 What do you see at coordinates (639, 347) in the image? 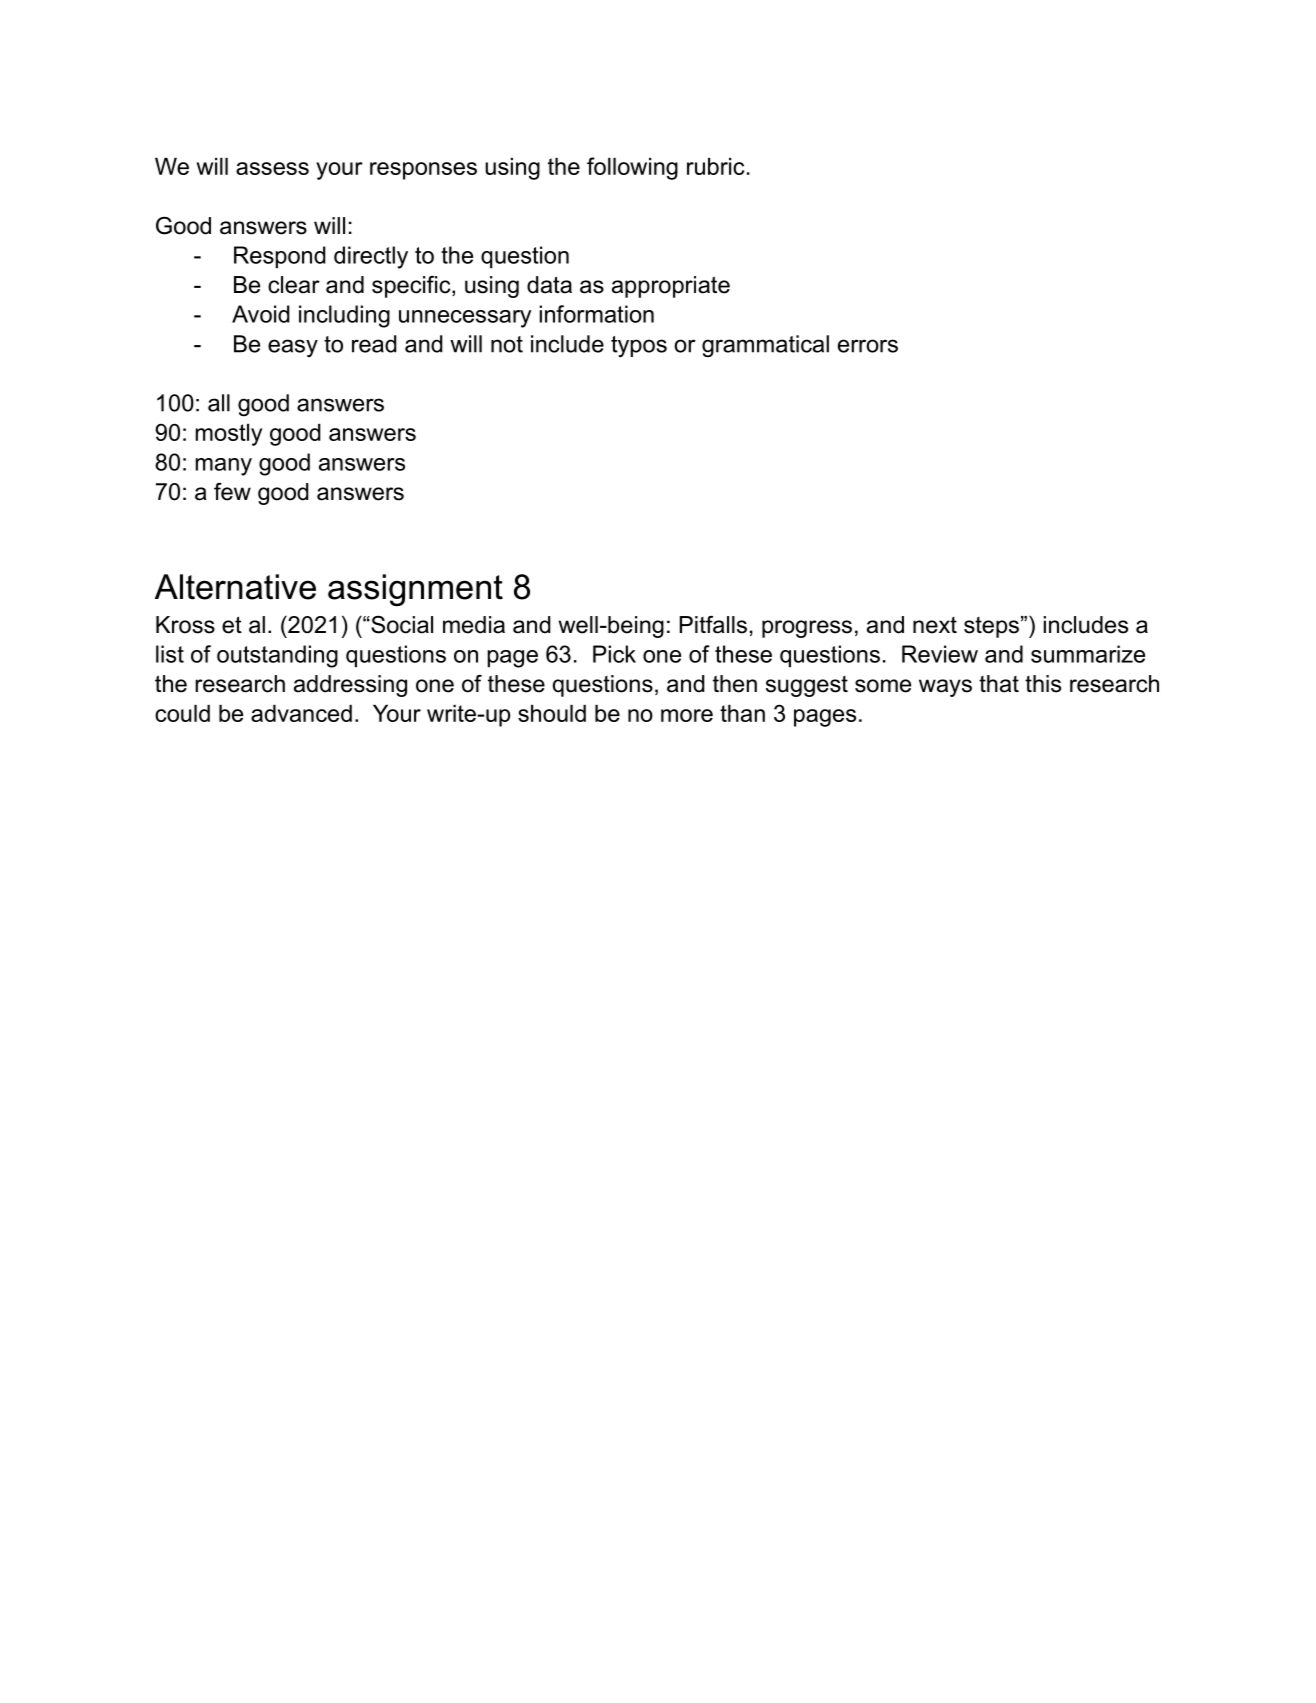
I see `typos` at bounding box center [639, 347].
